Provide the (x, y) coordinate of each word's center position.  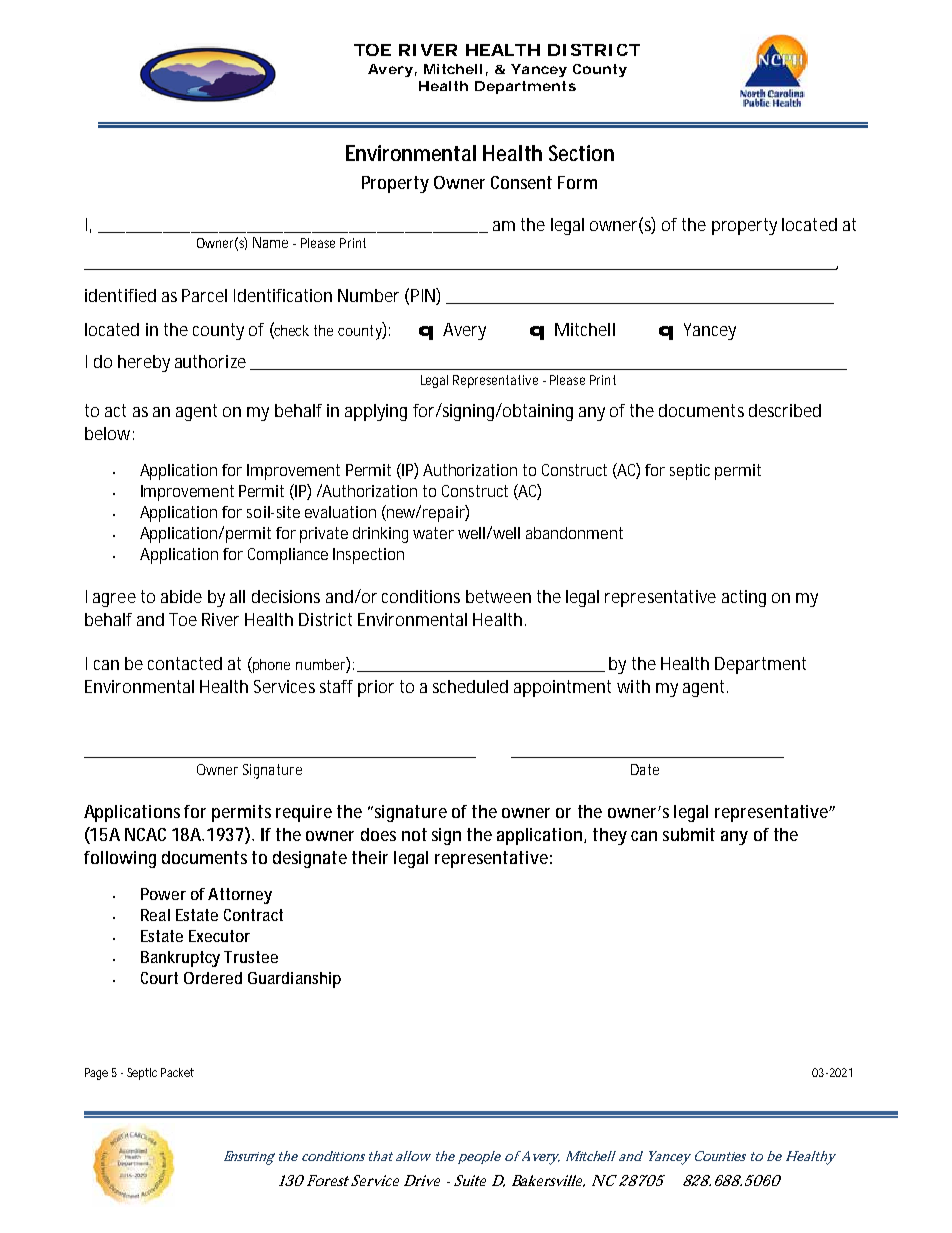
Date (645, 769)
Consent (521, 182)
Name (270, 242)
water (433, 533)
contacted (185, 663)
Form (577, 182)
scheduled (470, 686)
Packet (177, 1072)
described (785, 410)
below (109, 433)
